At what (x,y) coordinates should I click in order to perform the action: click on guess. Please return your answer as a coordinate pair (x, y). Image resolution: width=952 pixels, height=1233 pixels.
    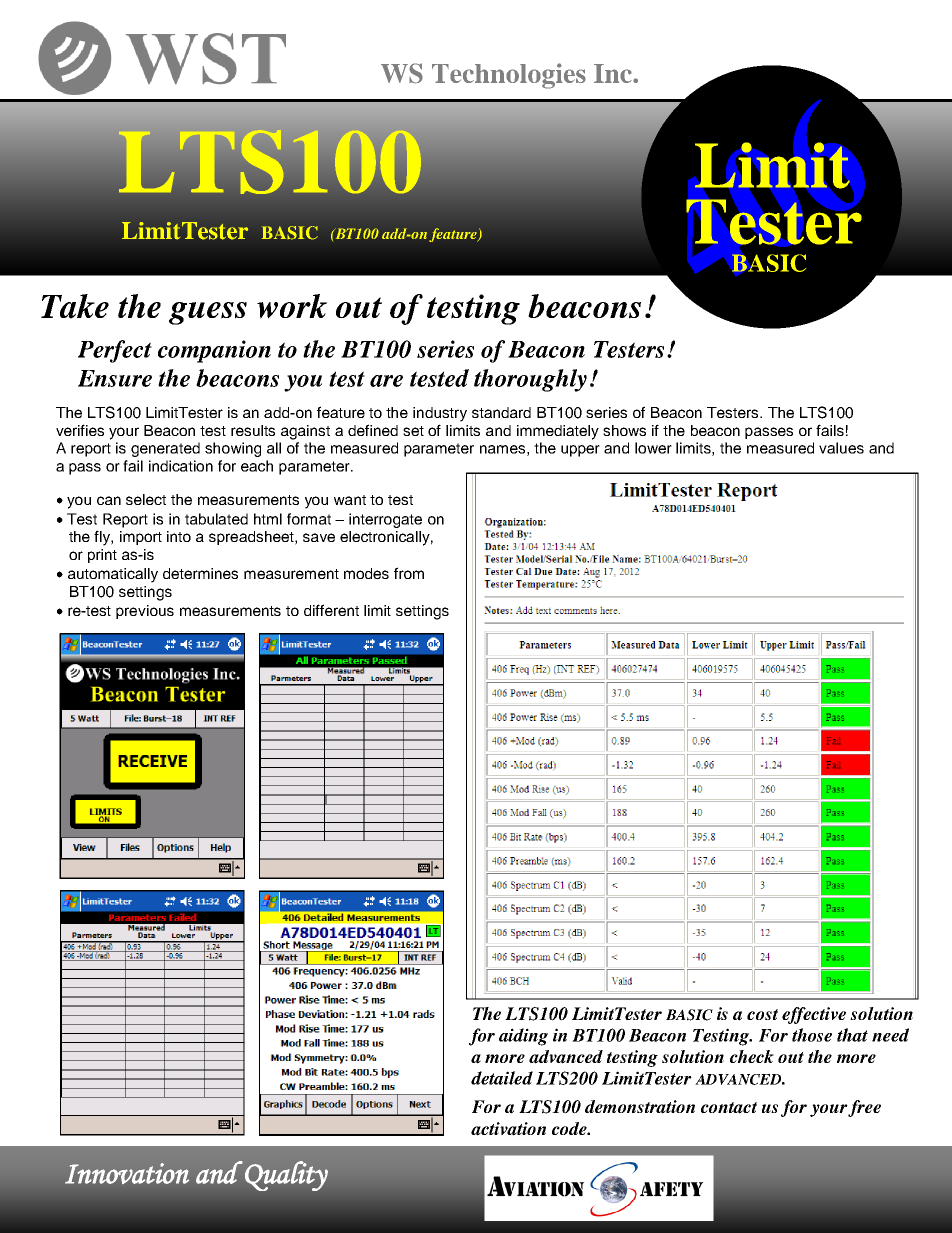
    Looking at the image, I should click on (208, 313).
